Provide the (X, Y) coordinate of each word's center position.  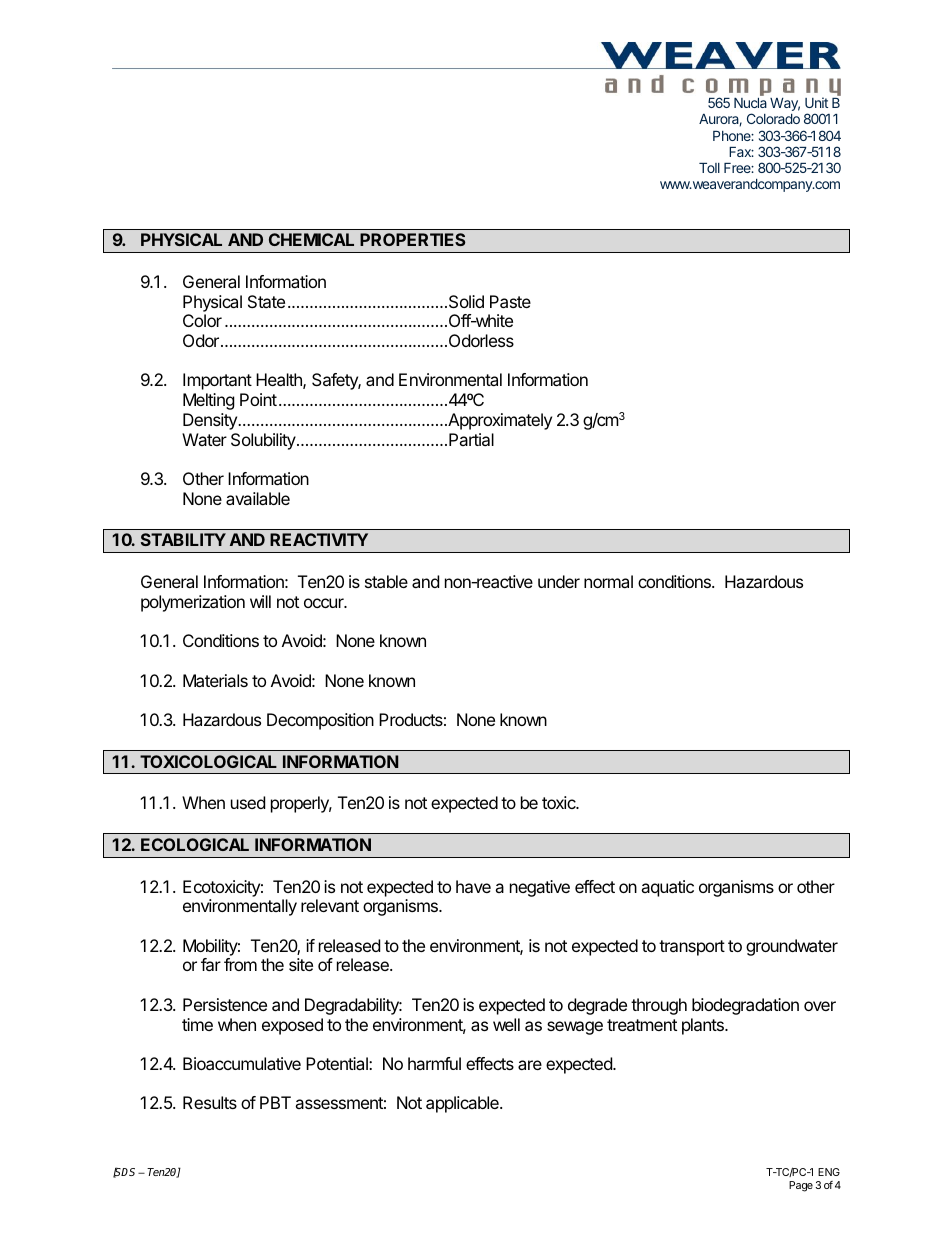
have (473, 886)
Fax (741, 152)
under (559, 581)
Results (210, 1102)
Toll (709, 168)
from (240, 964)
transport (692, 948)
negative (540, 888)
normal (608, 581)
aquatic (667, 888)
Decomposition (320, 721)
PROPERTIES (413, 239)
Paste (510, 301)
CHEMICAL (311, 239)
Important (217, 381)
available (258, 498)
